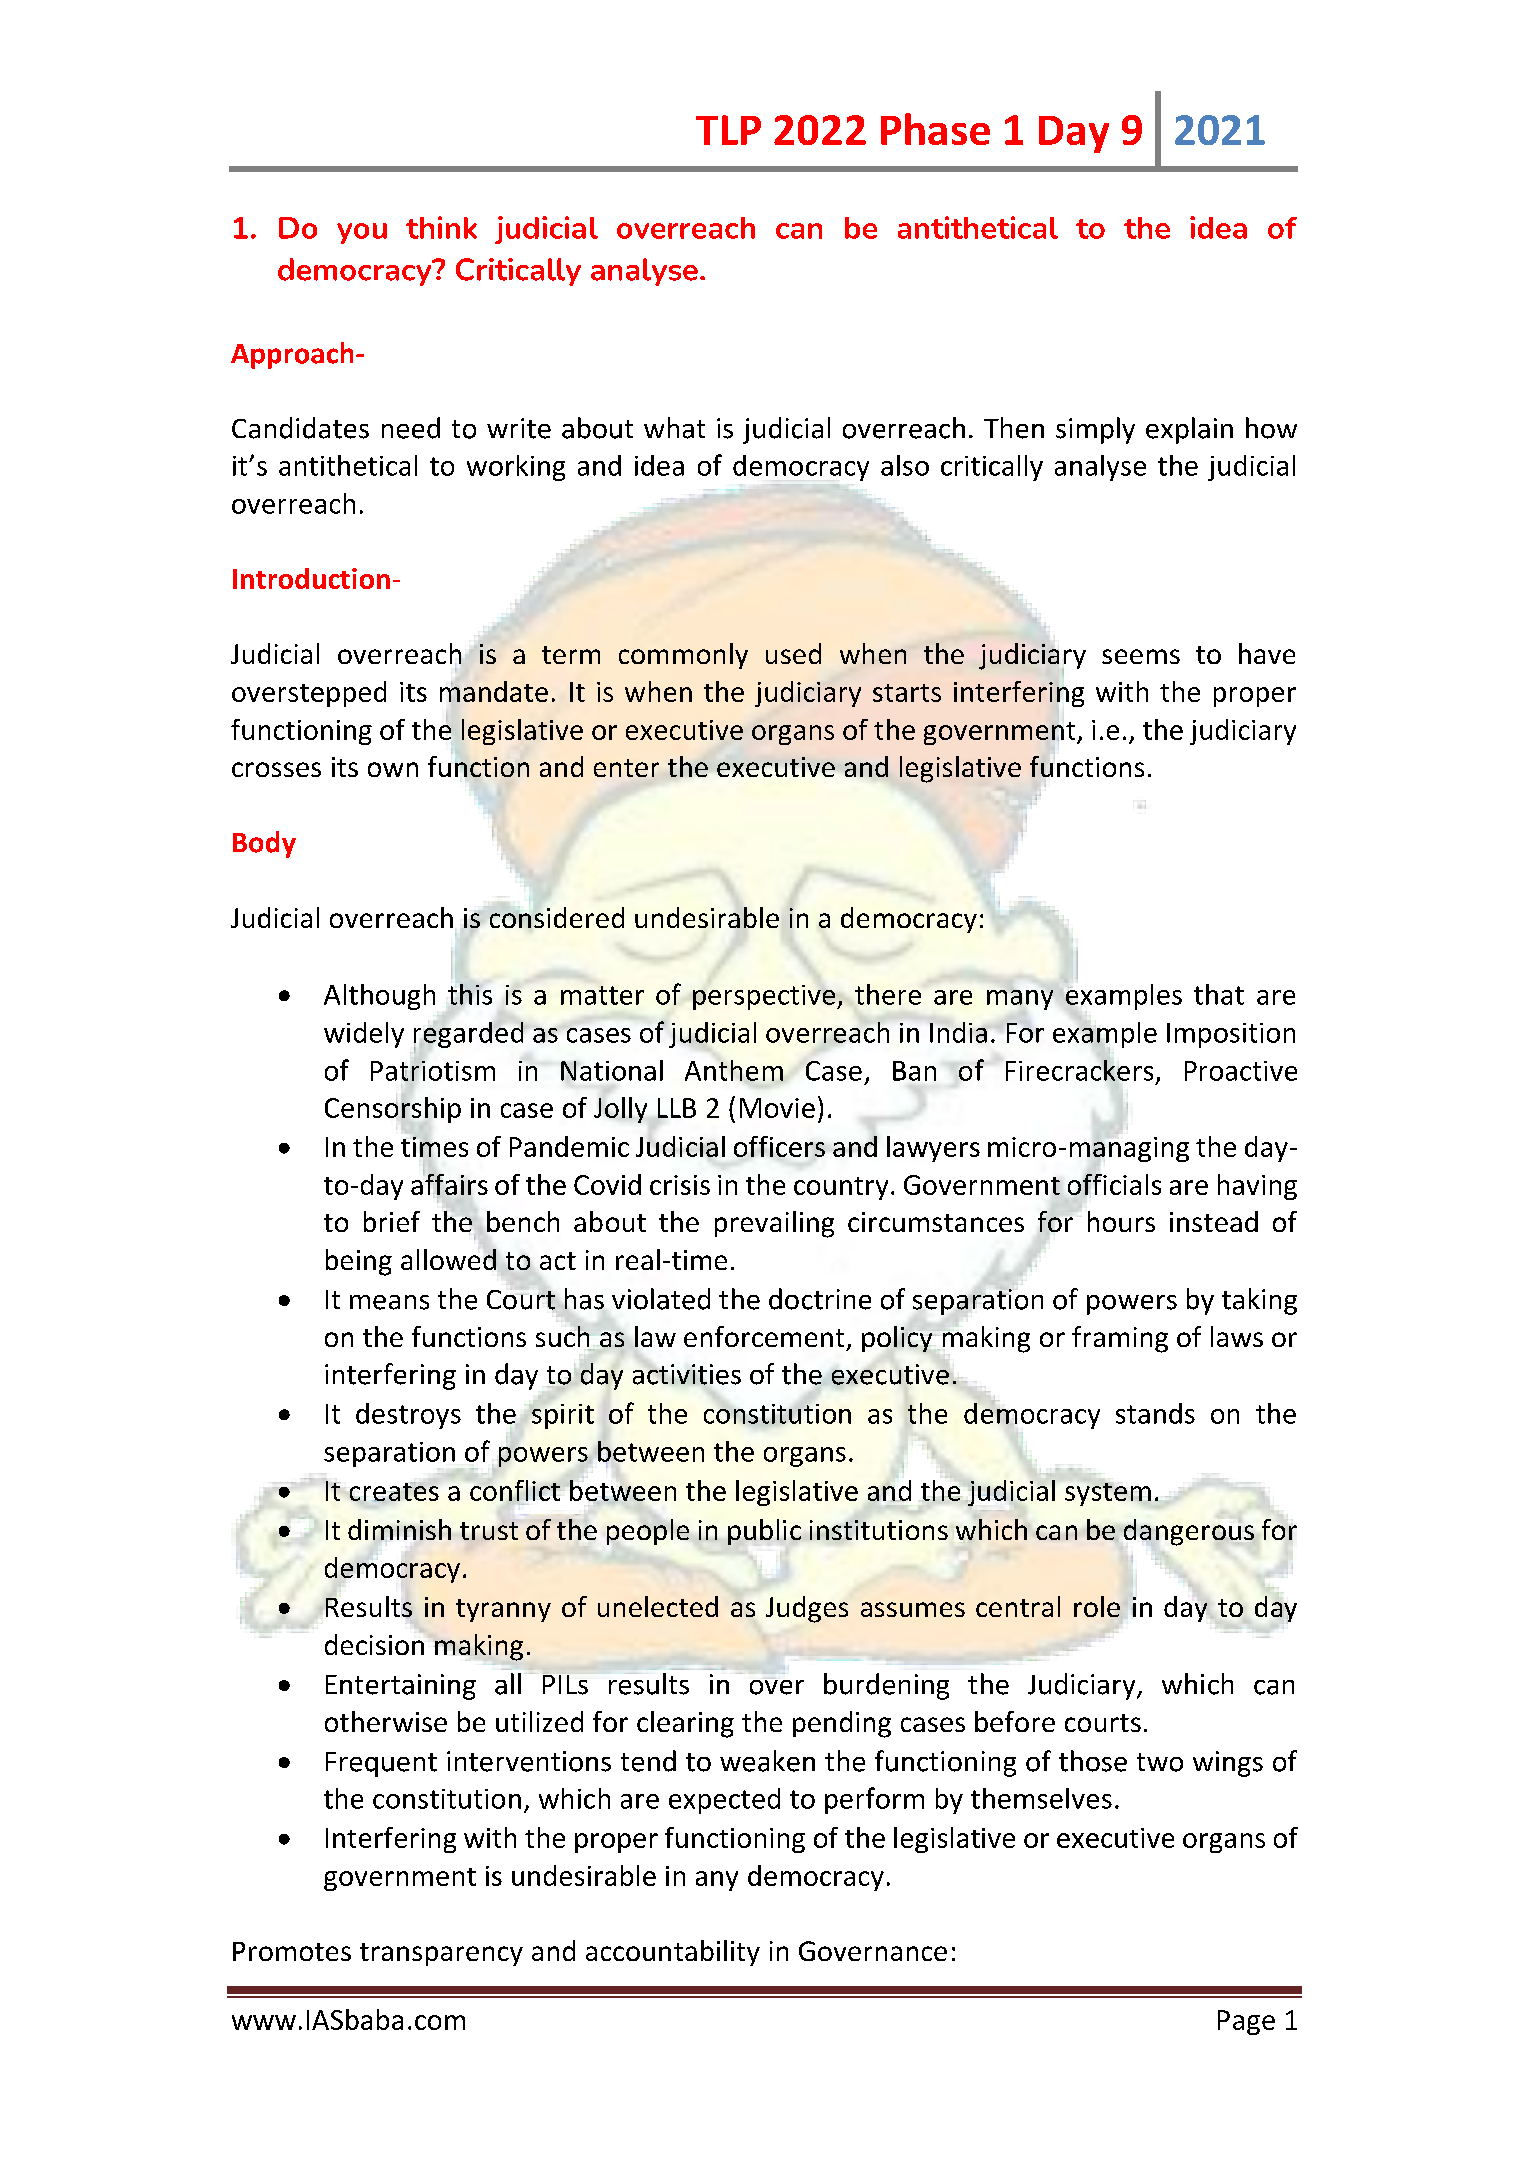 This screenshot has width=1529, height=2164. I want to click on Phase, so click(935, 129).
